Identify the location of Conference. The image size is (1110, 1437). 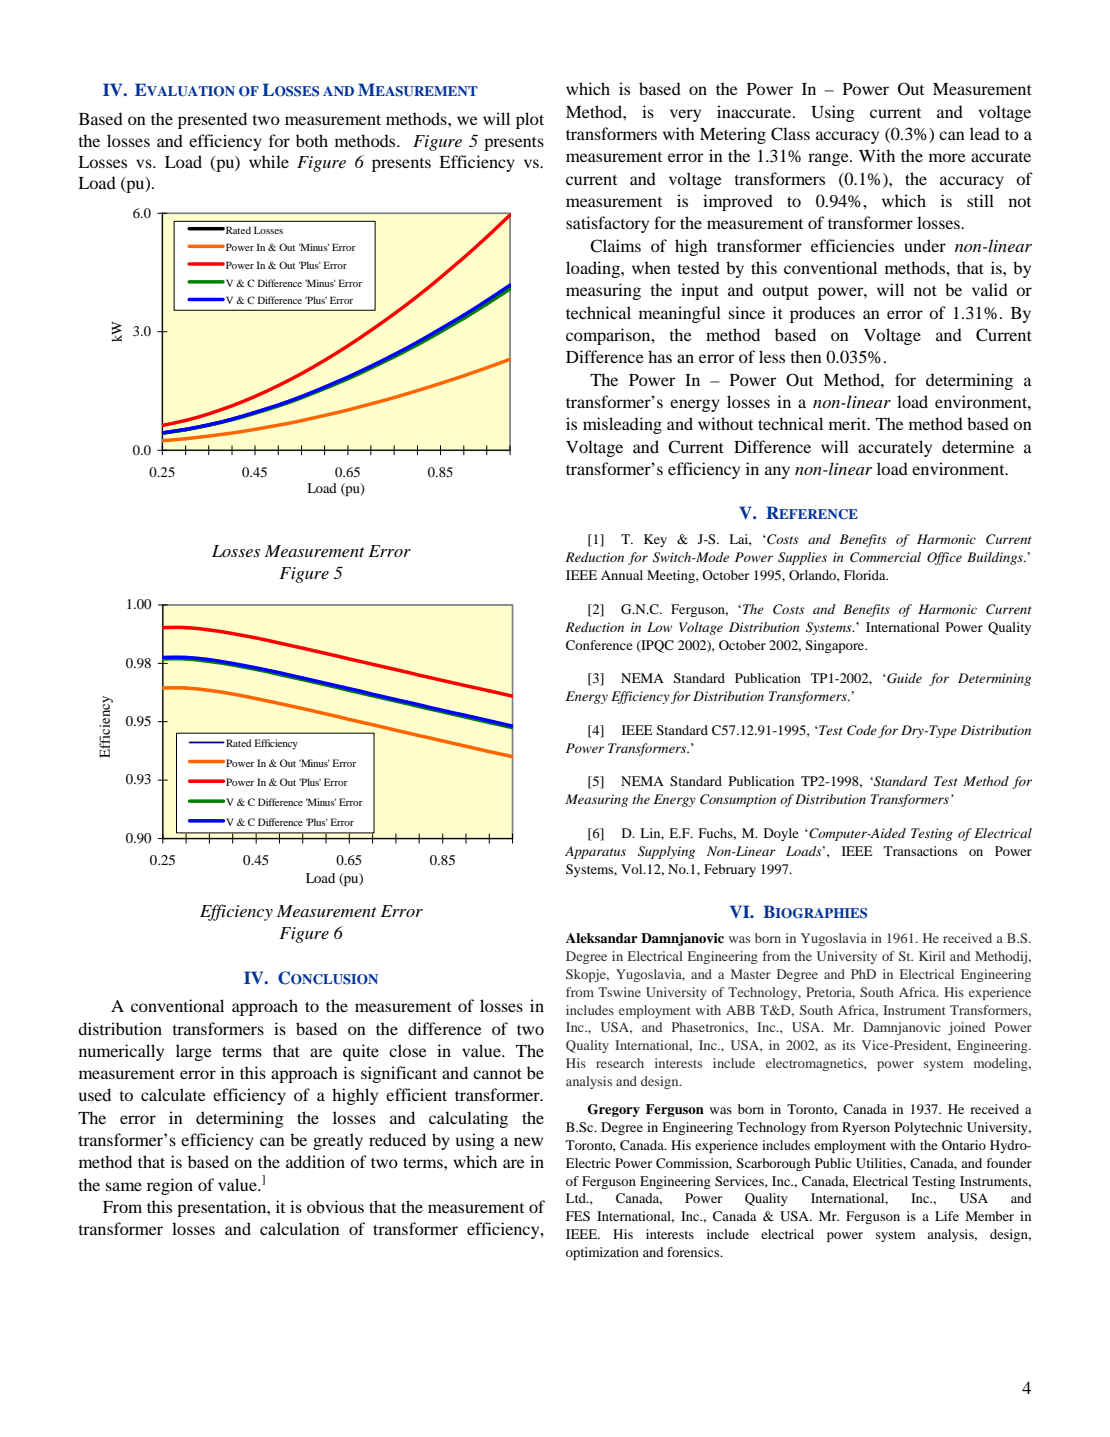
(599, 645).
